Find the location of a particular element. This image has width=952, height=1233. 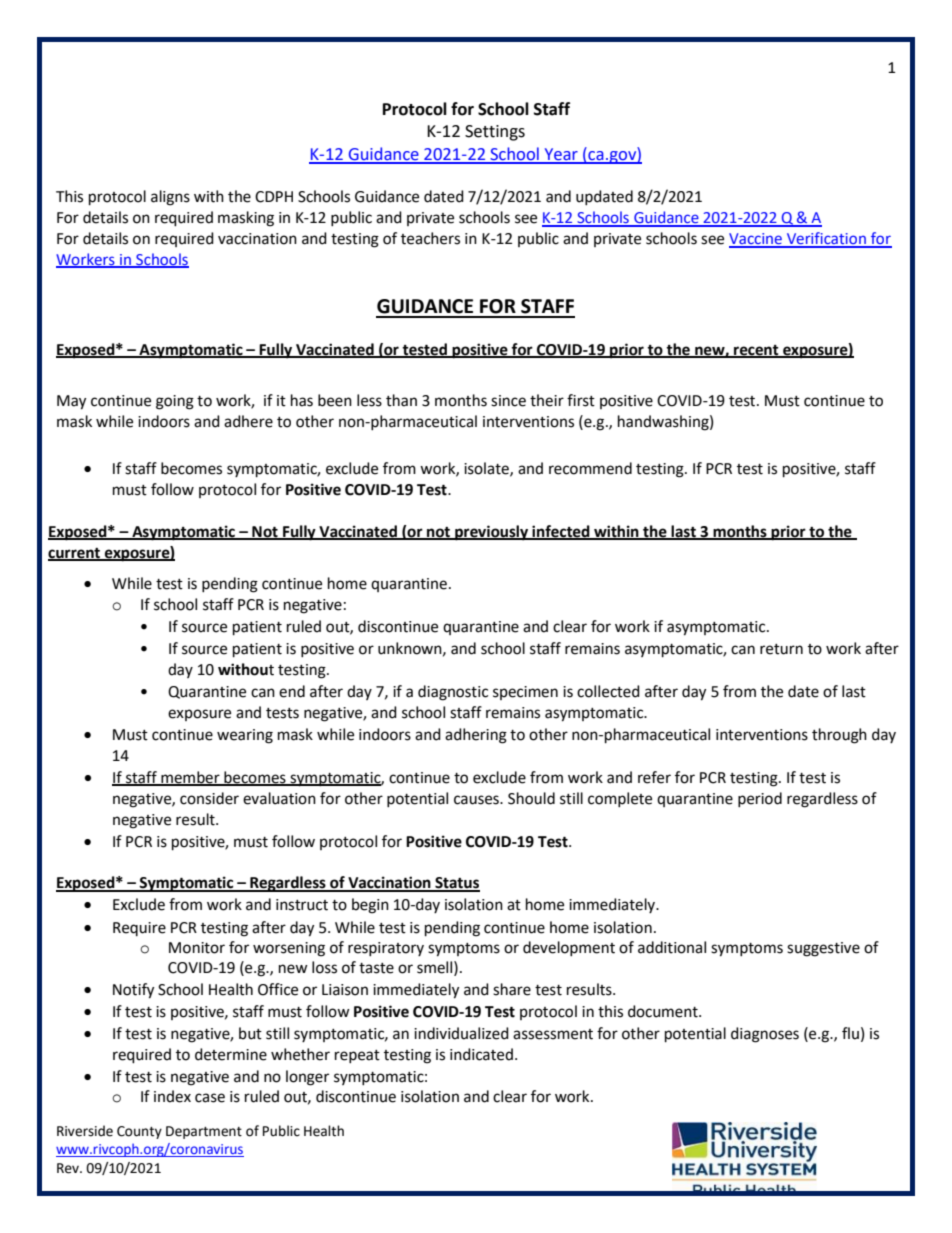

aligns is located at coordinates (170, 198).
